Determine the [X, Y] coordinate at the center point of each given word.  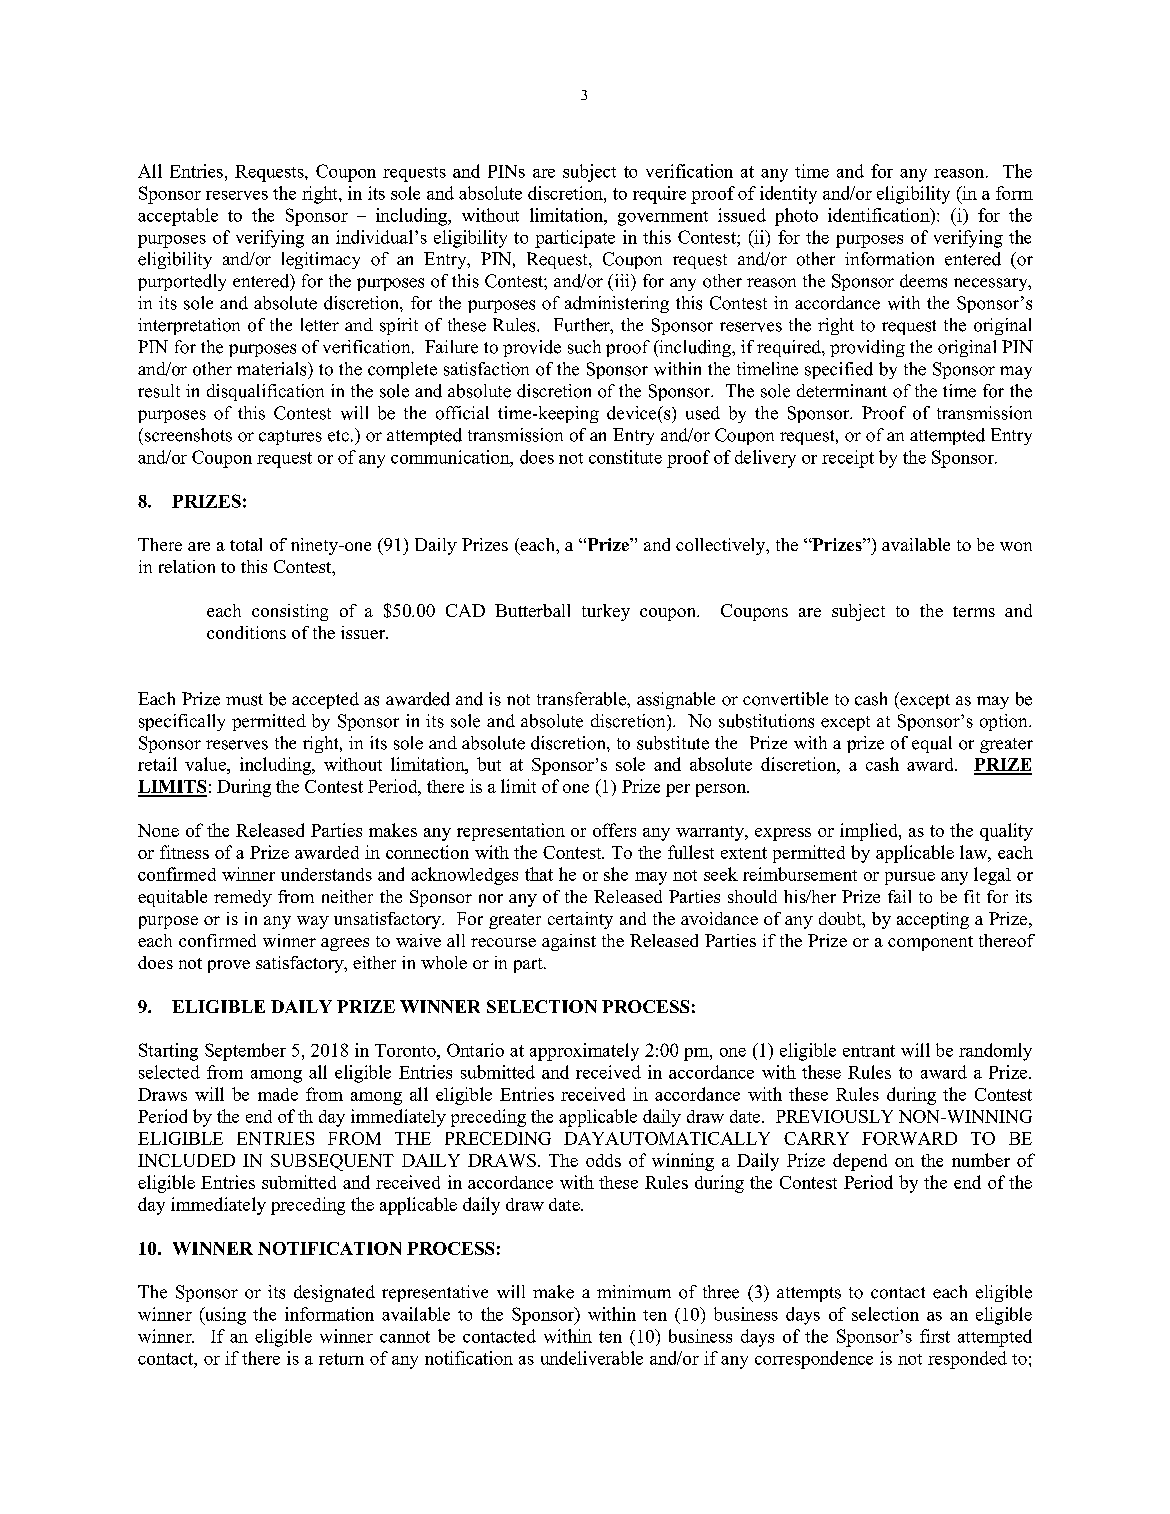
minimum [634, 1292]
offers [614, 830]
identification [880, 215]
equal [932, 744]
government [663, 218]
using [224, 1316]
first [935, 1336]
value [206, 764]
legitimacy [321, 260]
